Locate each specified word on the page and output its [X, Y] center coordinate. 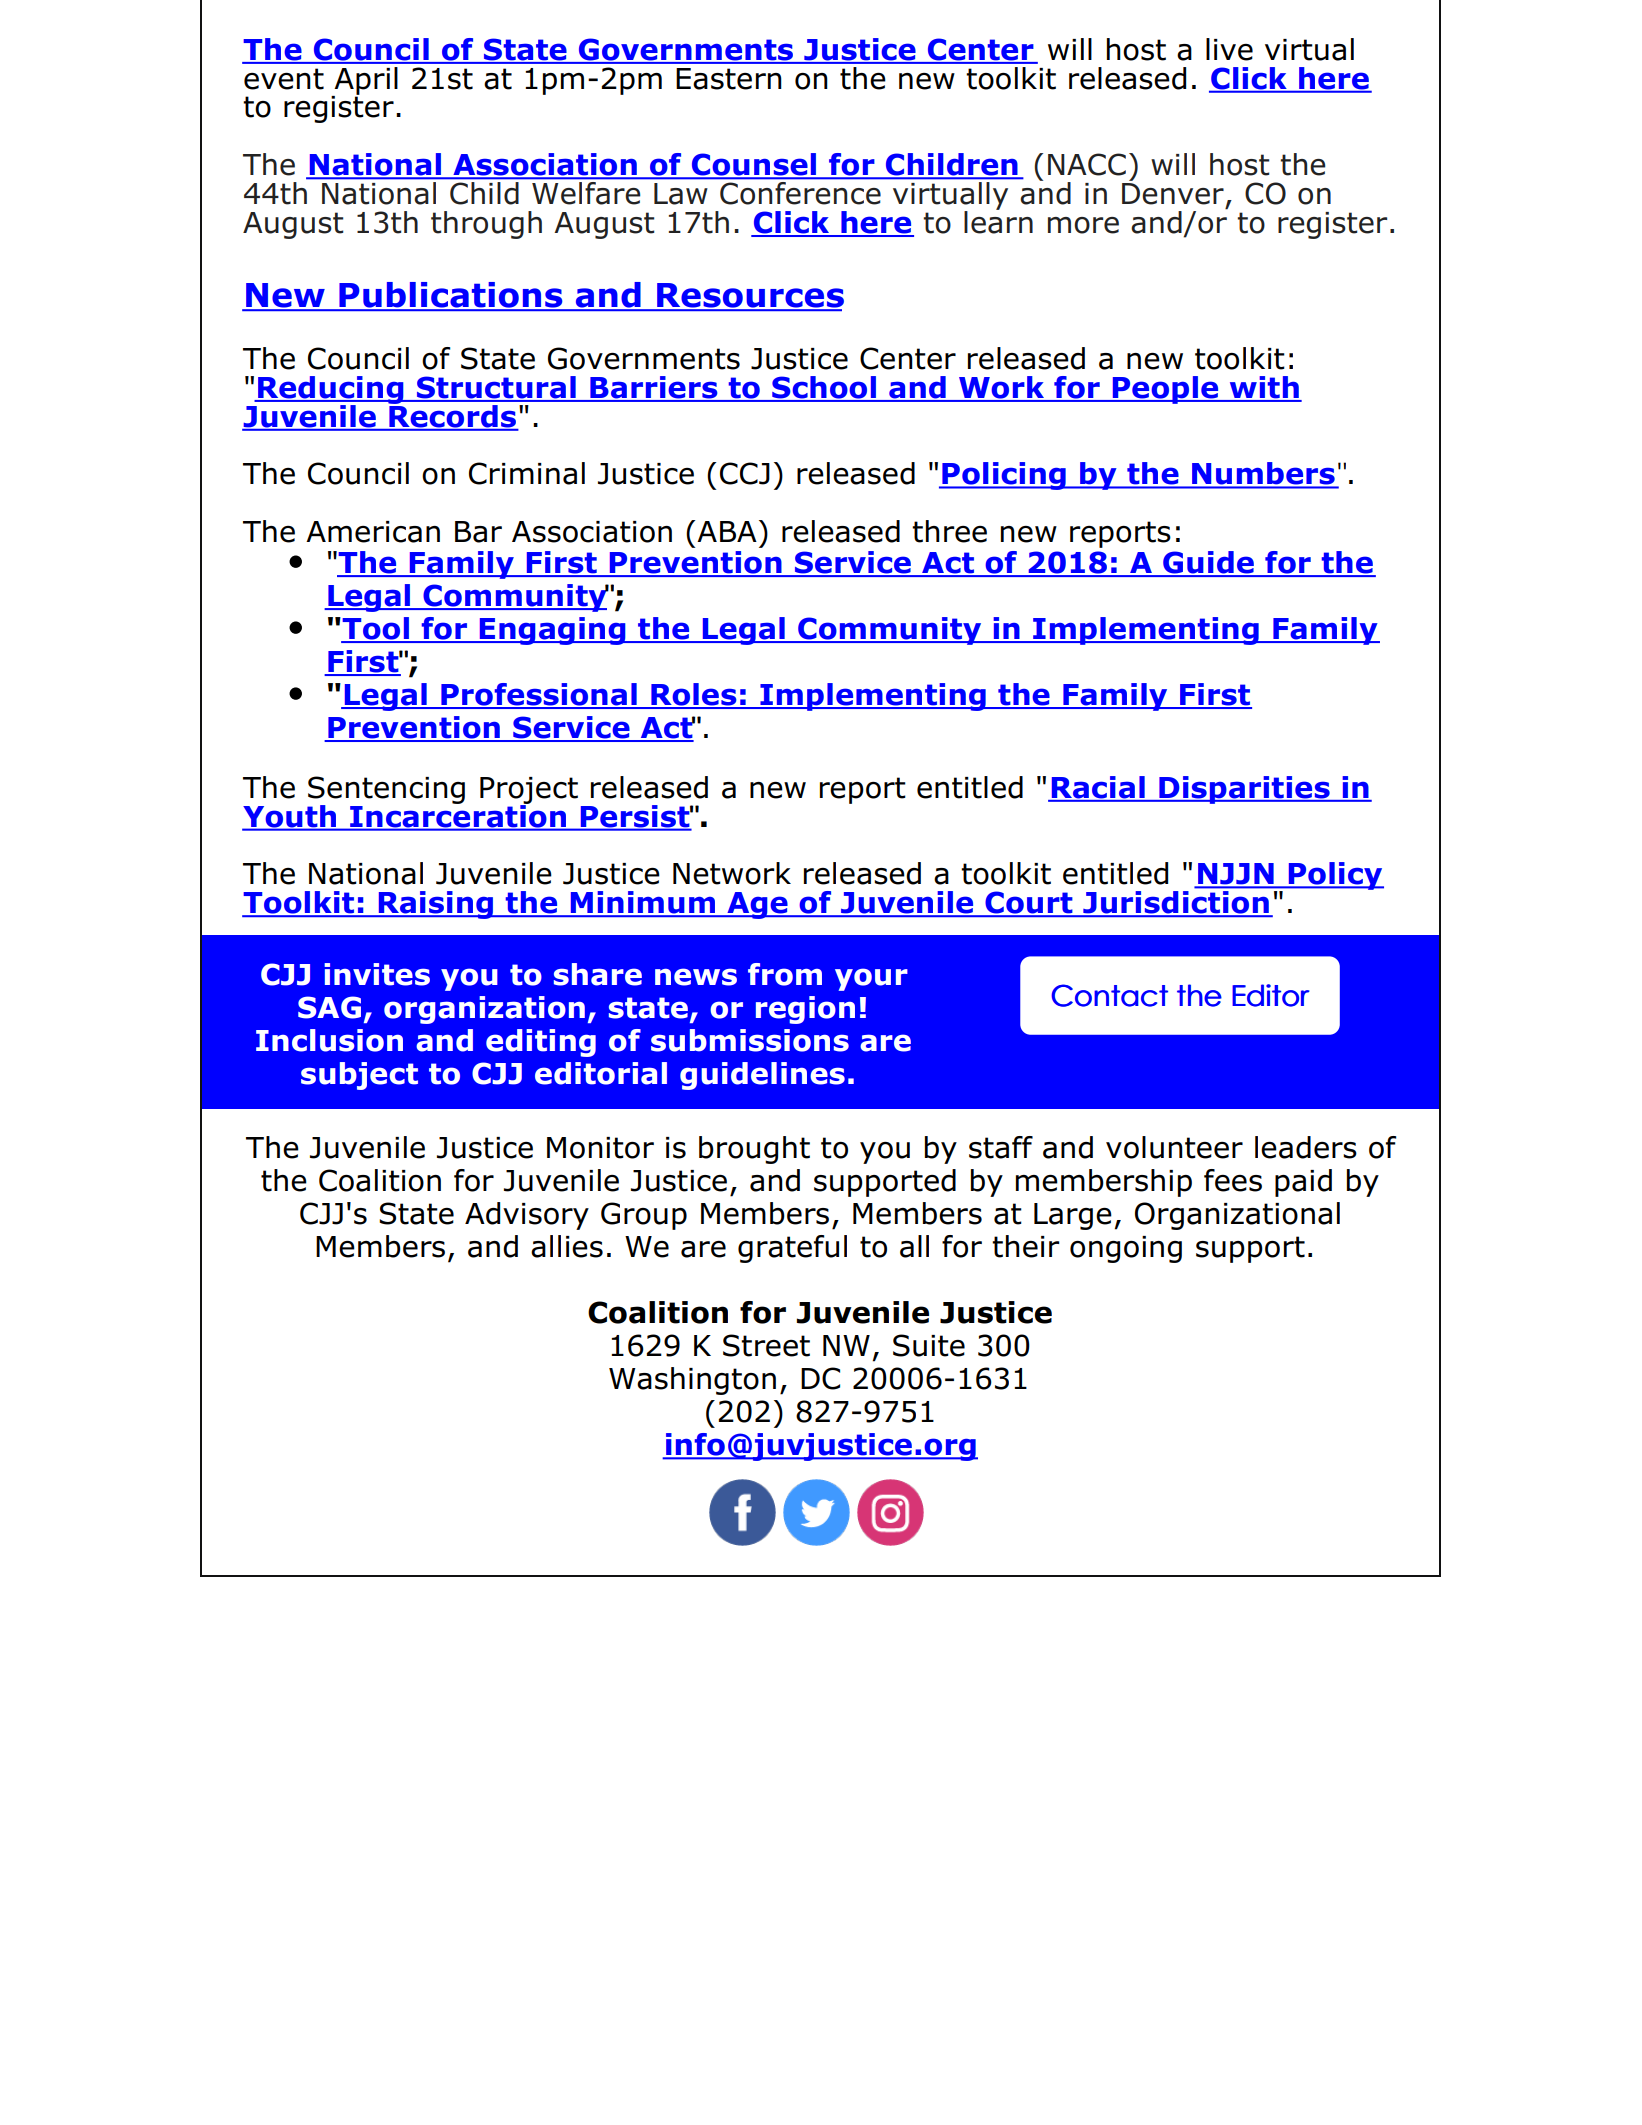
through [486, 225]
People [1165, 390]
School [824, 388]
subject [359, 1076]
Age [757, 905]
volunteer [1174, 1147]
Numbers [1263, 474]
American [373, 532]
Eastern [729, 79]
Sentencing [386, 791]
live [1229, 49]
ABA [727, 531]
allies [567, 1246]
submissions [750, 1040]
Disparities [1244, 790]
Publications [451, 296]
